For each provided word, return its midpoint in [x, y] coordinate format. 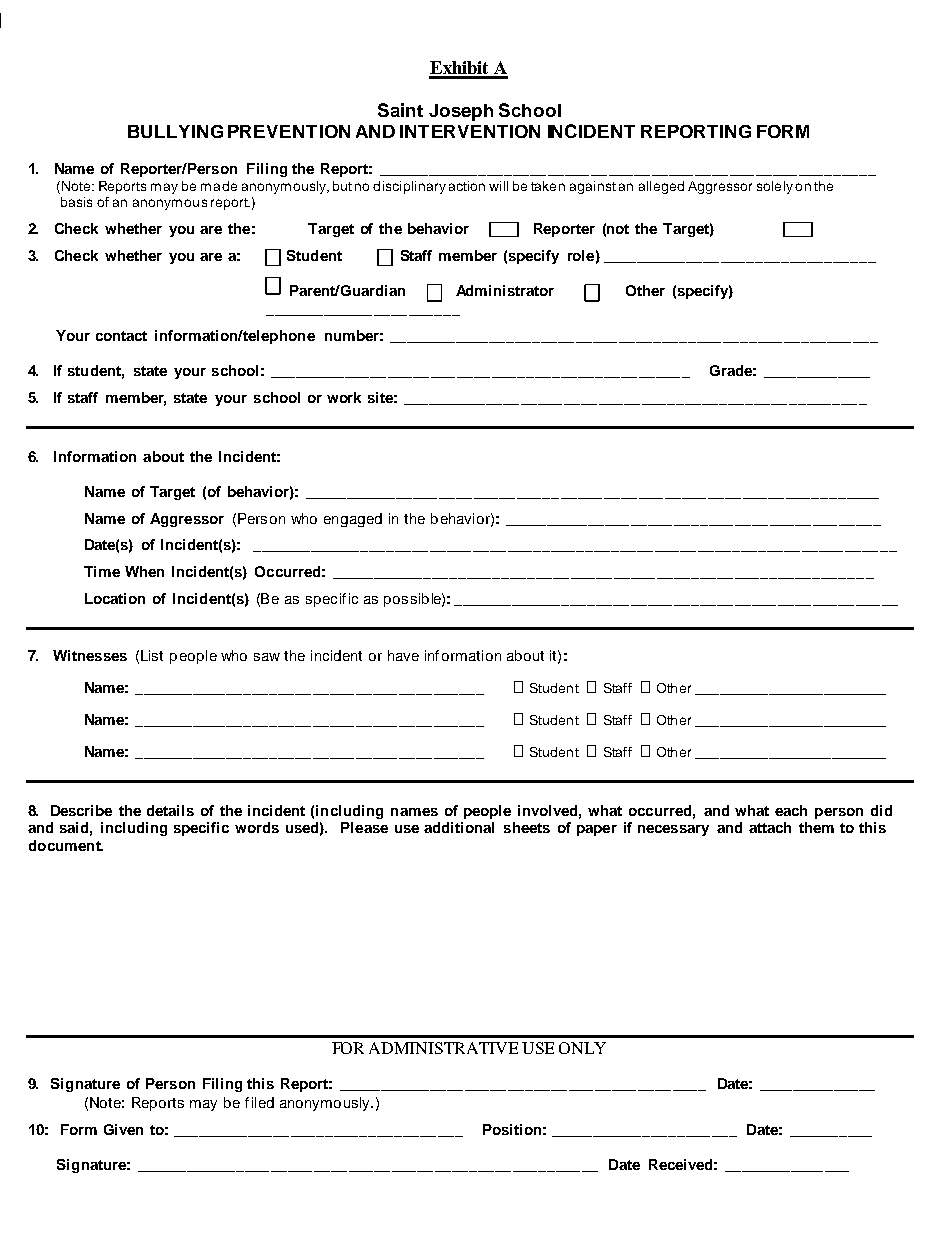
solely [775, 187]
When [144, 571]
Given [123, 1129]
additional [459, 827]
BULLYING [175, 131]
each [791, 810]
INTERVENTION [470, 131]
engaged [353, 520]
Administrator [505, 290]
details [170, 810]
